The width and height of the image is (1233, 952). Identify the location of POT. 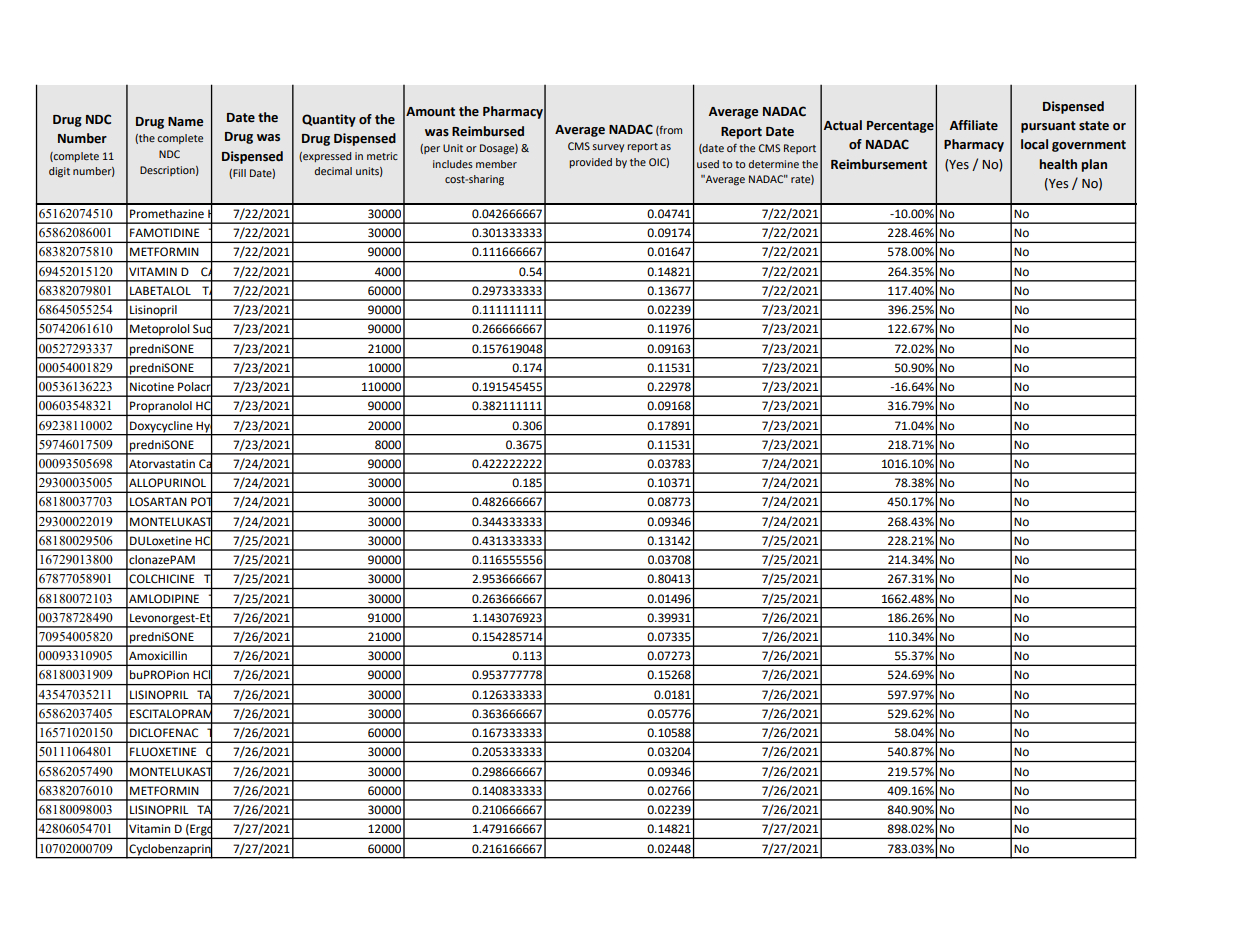
(202, 502).
